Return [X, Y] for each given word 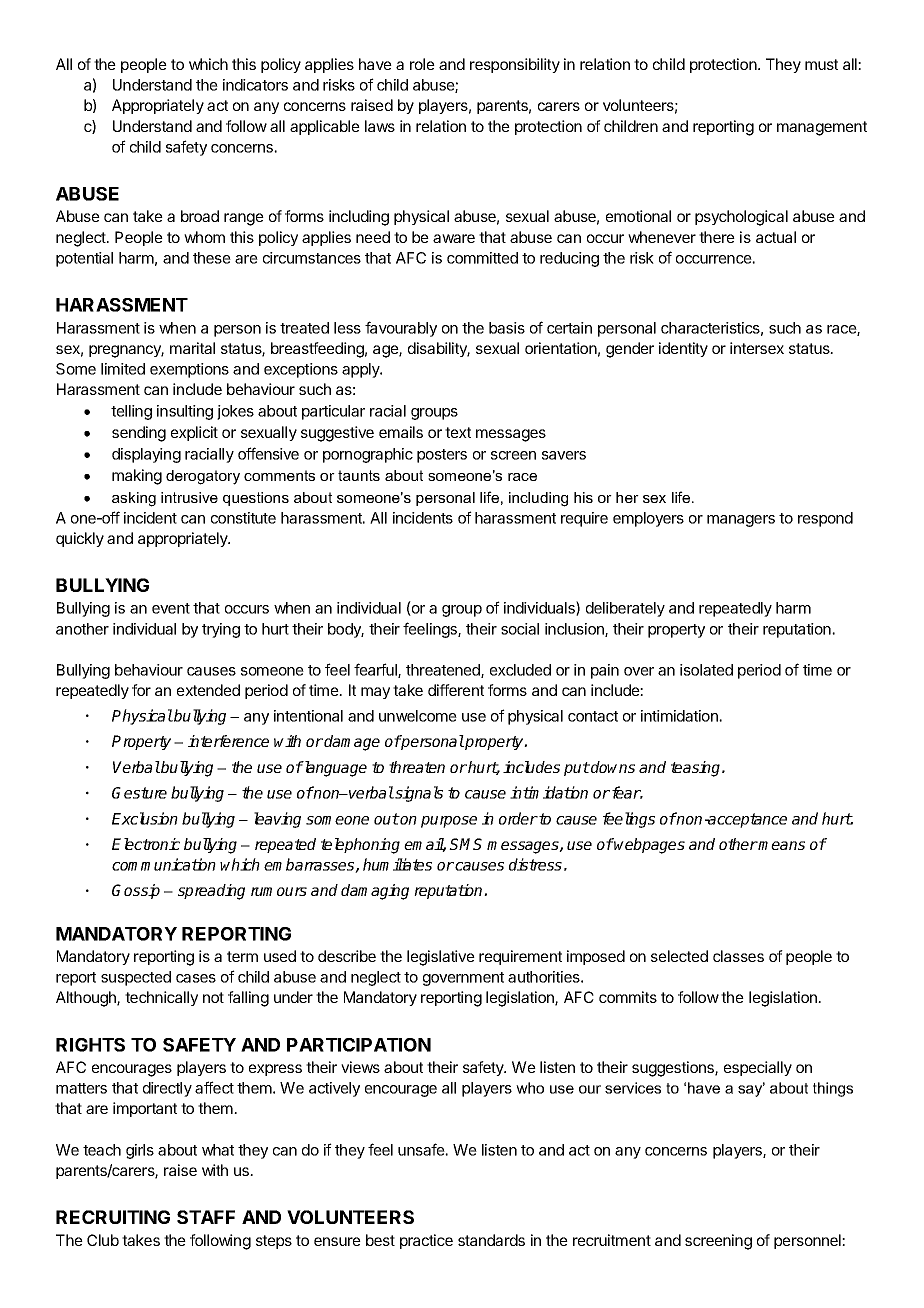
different [456, 690]
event [171, 608]
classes [738, 956]
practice [426, 1241]
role [422, 64]
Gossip [136, 891]
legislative [441, 958]
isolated [706, 670]
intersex [757, 348]
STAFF [206, 1217]
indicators [255, 85]
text [458, 432]
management [822, 128]
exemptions [189, 370]
